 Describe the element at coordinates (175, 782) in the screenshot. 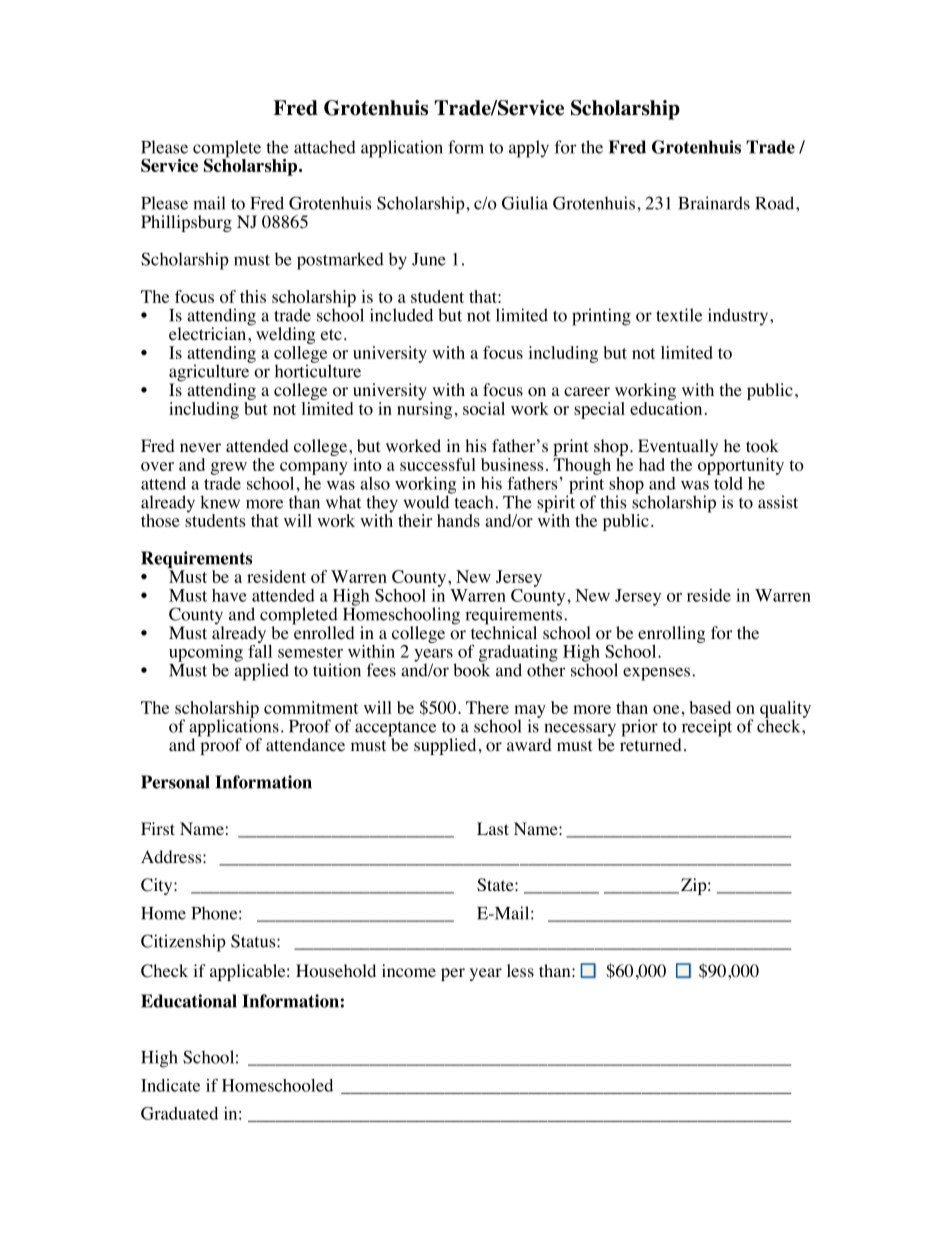

I see `Personal` at that location.
